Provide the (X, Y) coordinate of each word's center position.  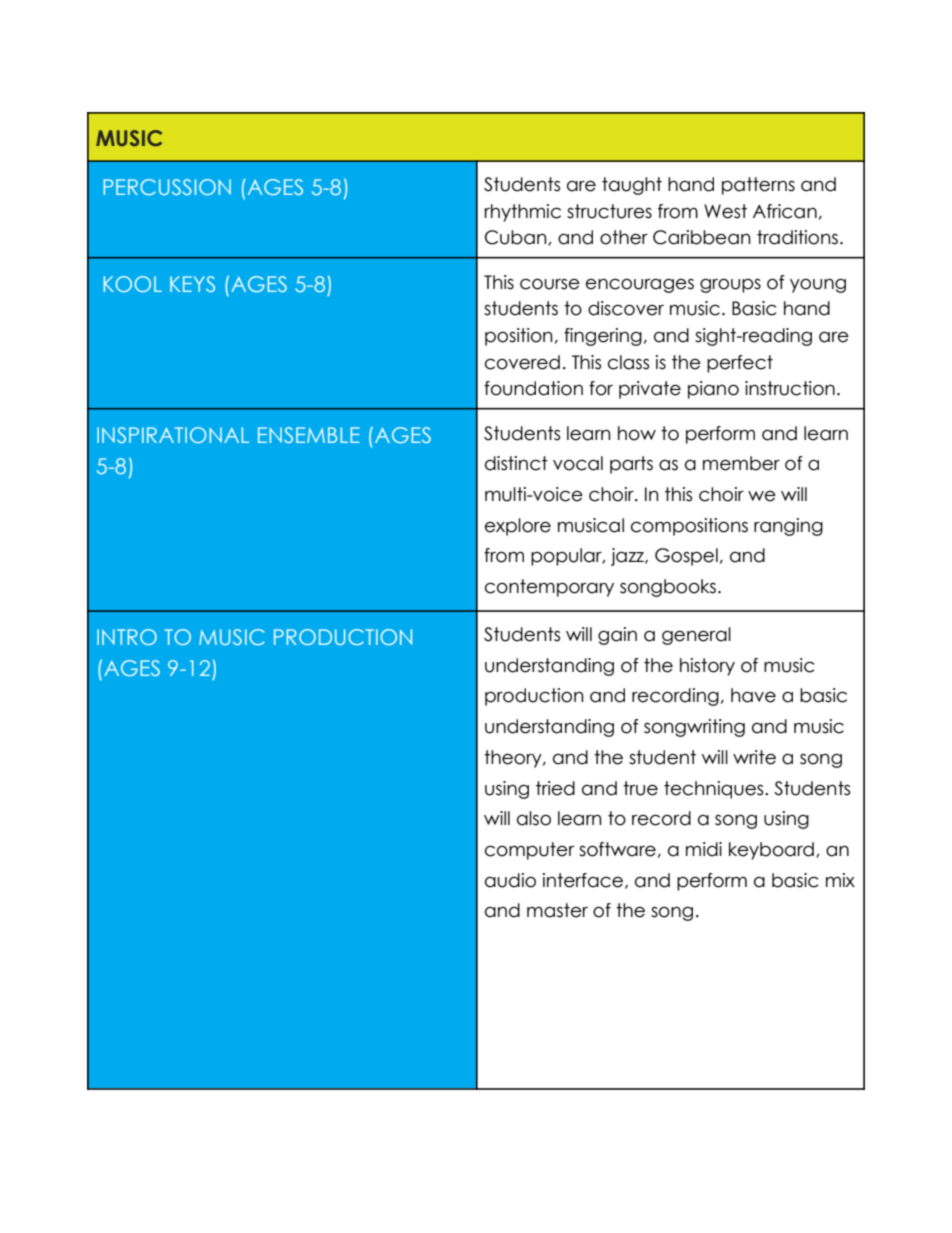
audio (510, 880)
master (557, 910)
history (707, 667)
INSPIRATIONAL (173, 435)
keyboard (771, 851)
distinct (516, 463)
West (725, 211)
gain (617, 636)
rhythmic (523, 213)
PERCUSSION (167, 187)
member (741, 463)
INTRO (127, 637)
